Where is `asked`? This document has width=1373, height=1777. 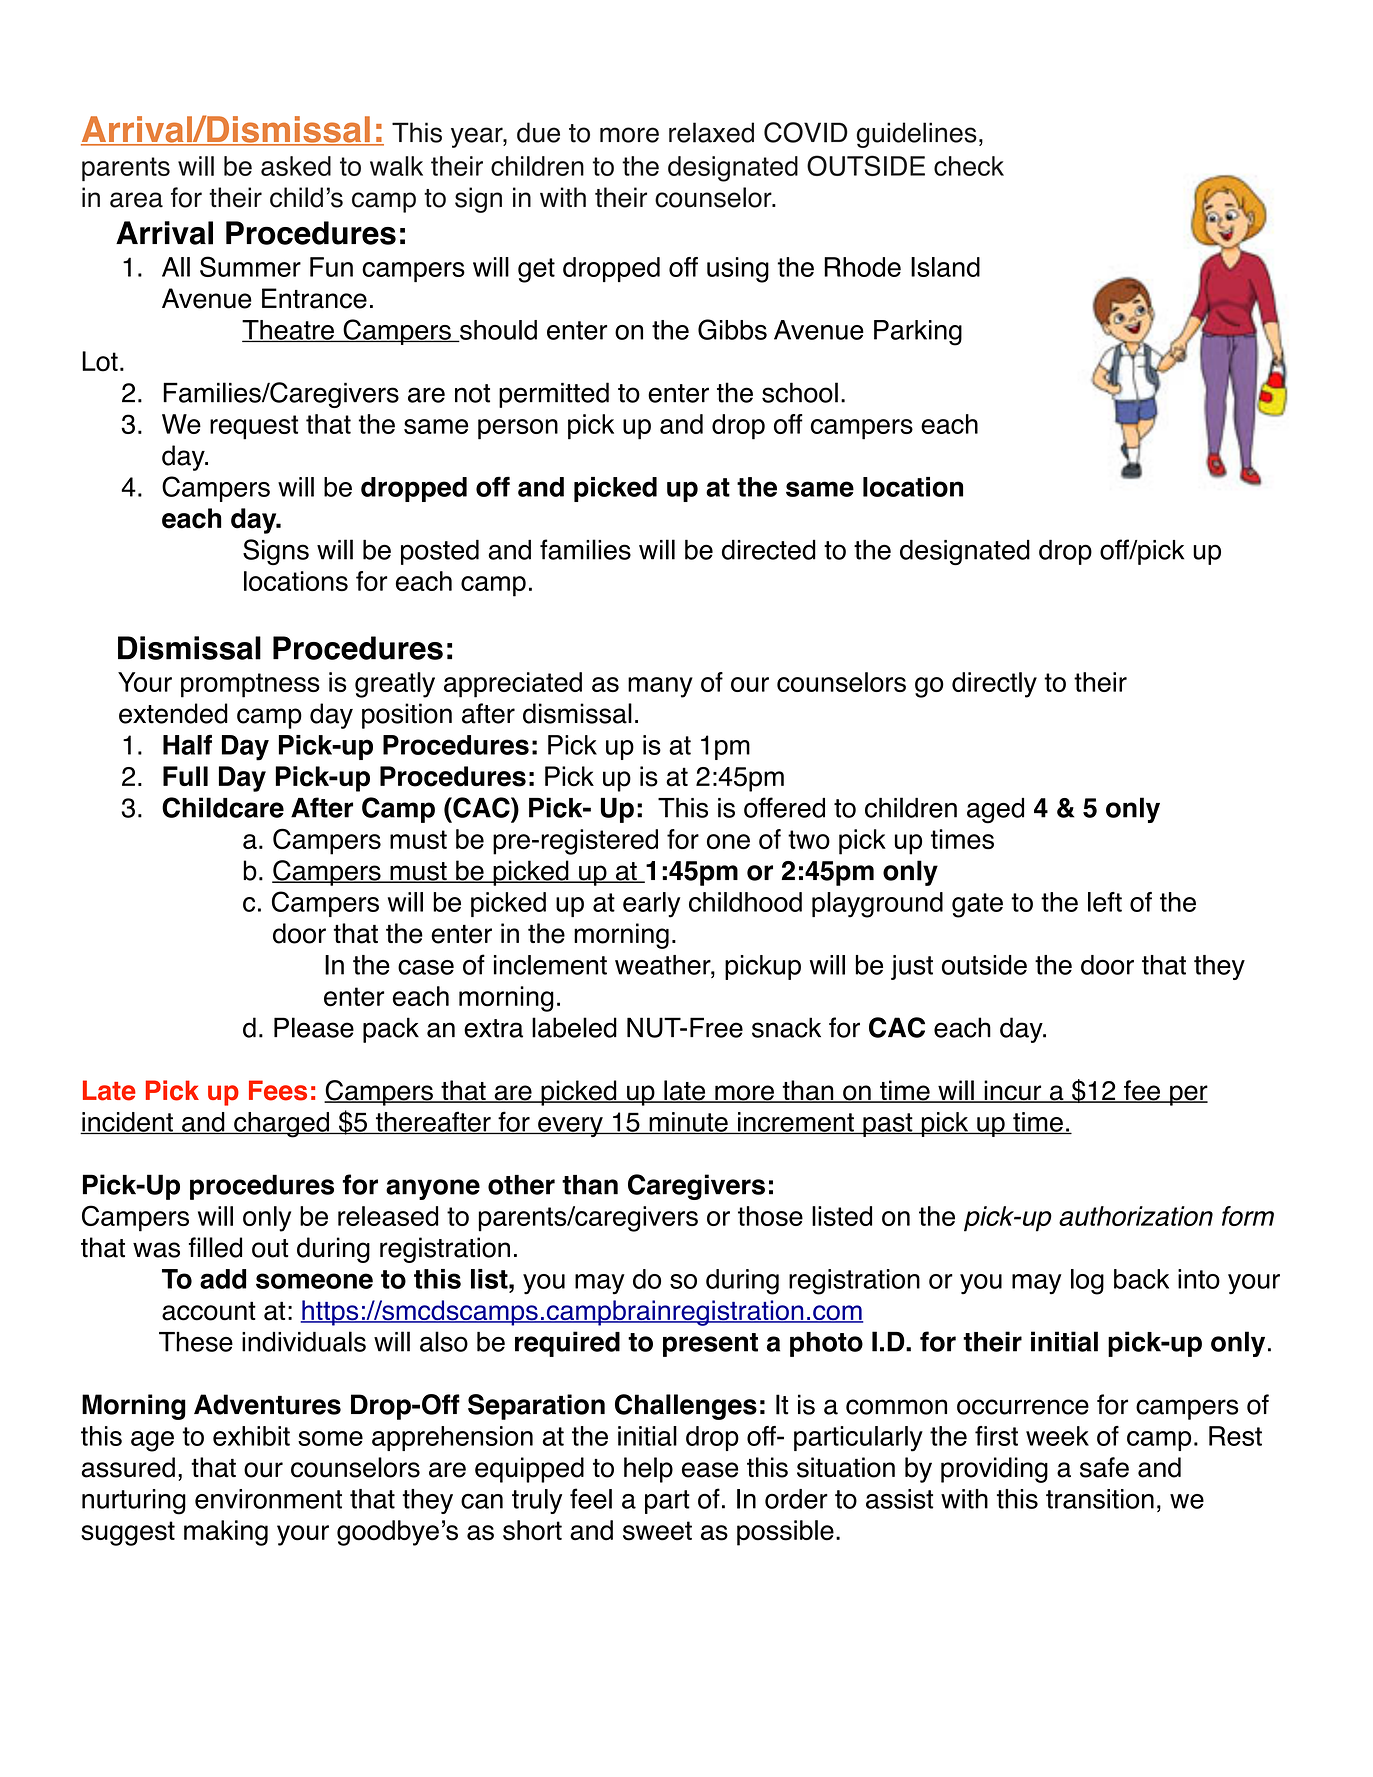
asked is located at coordinates (296, 166).
